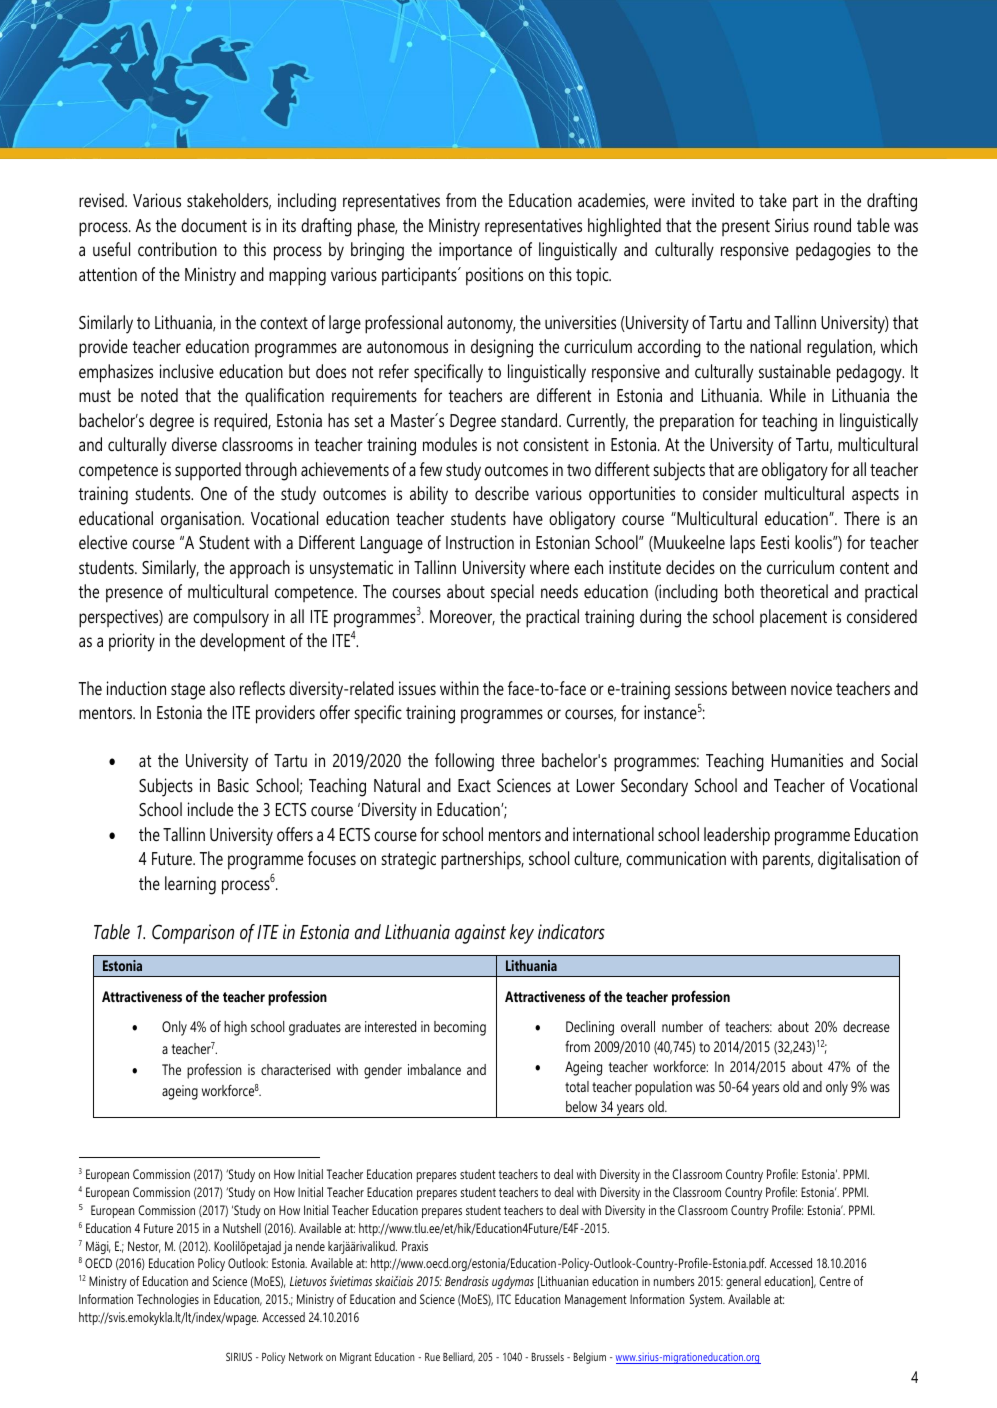 The image size is (997, 1408). I want to click on contribution, so click(177, 249).
